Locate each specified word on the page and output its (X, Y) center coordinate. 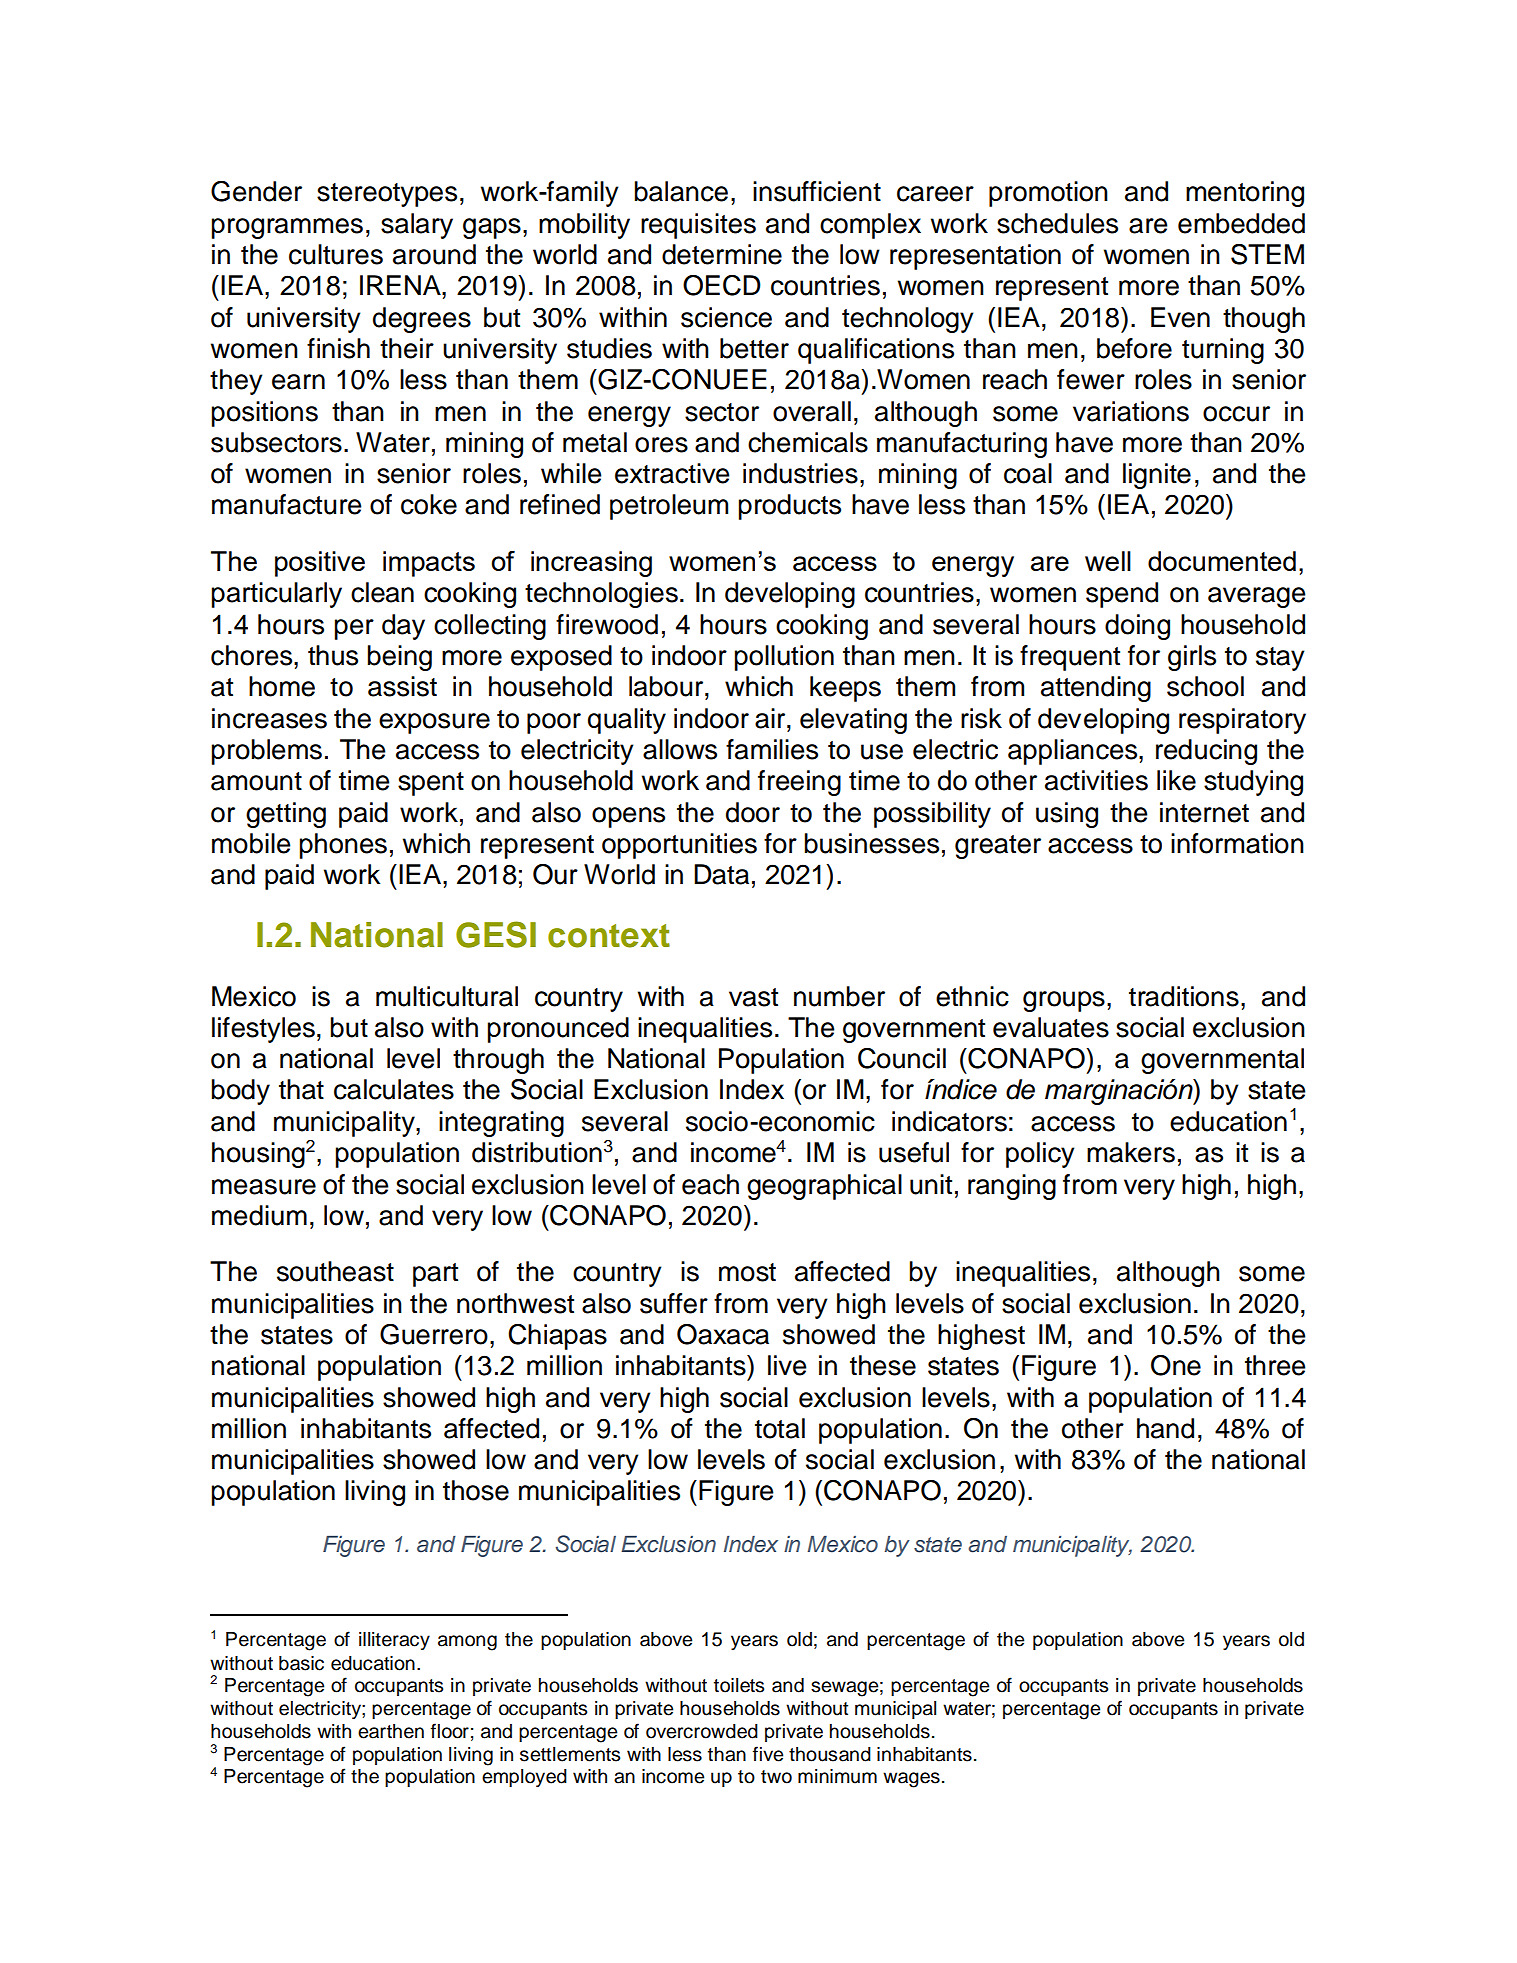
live (787, 1365)
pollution (784, 658)
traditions (1184, 996)
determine (722, 254)
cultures (336, 254)
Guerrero (434, 1334)
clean (382, 592)
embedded (1241, 223)
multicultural (447, 996)
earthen (391, 1731)
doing (1137, 627)
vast (753, 997)
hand (1165, 1428)
